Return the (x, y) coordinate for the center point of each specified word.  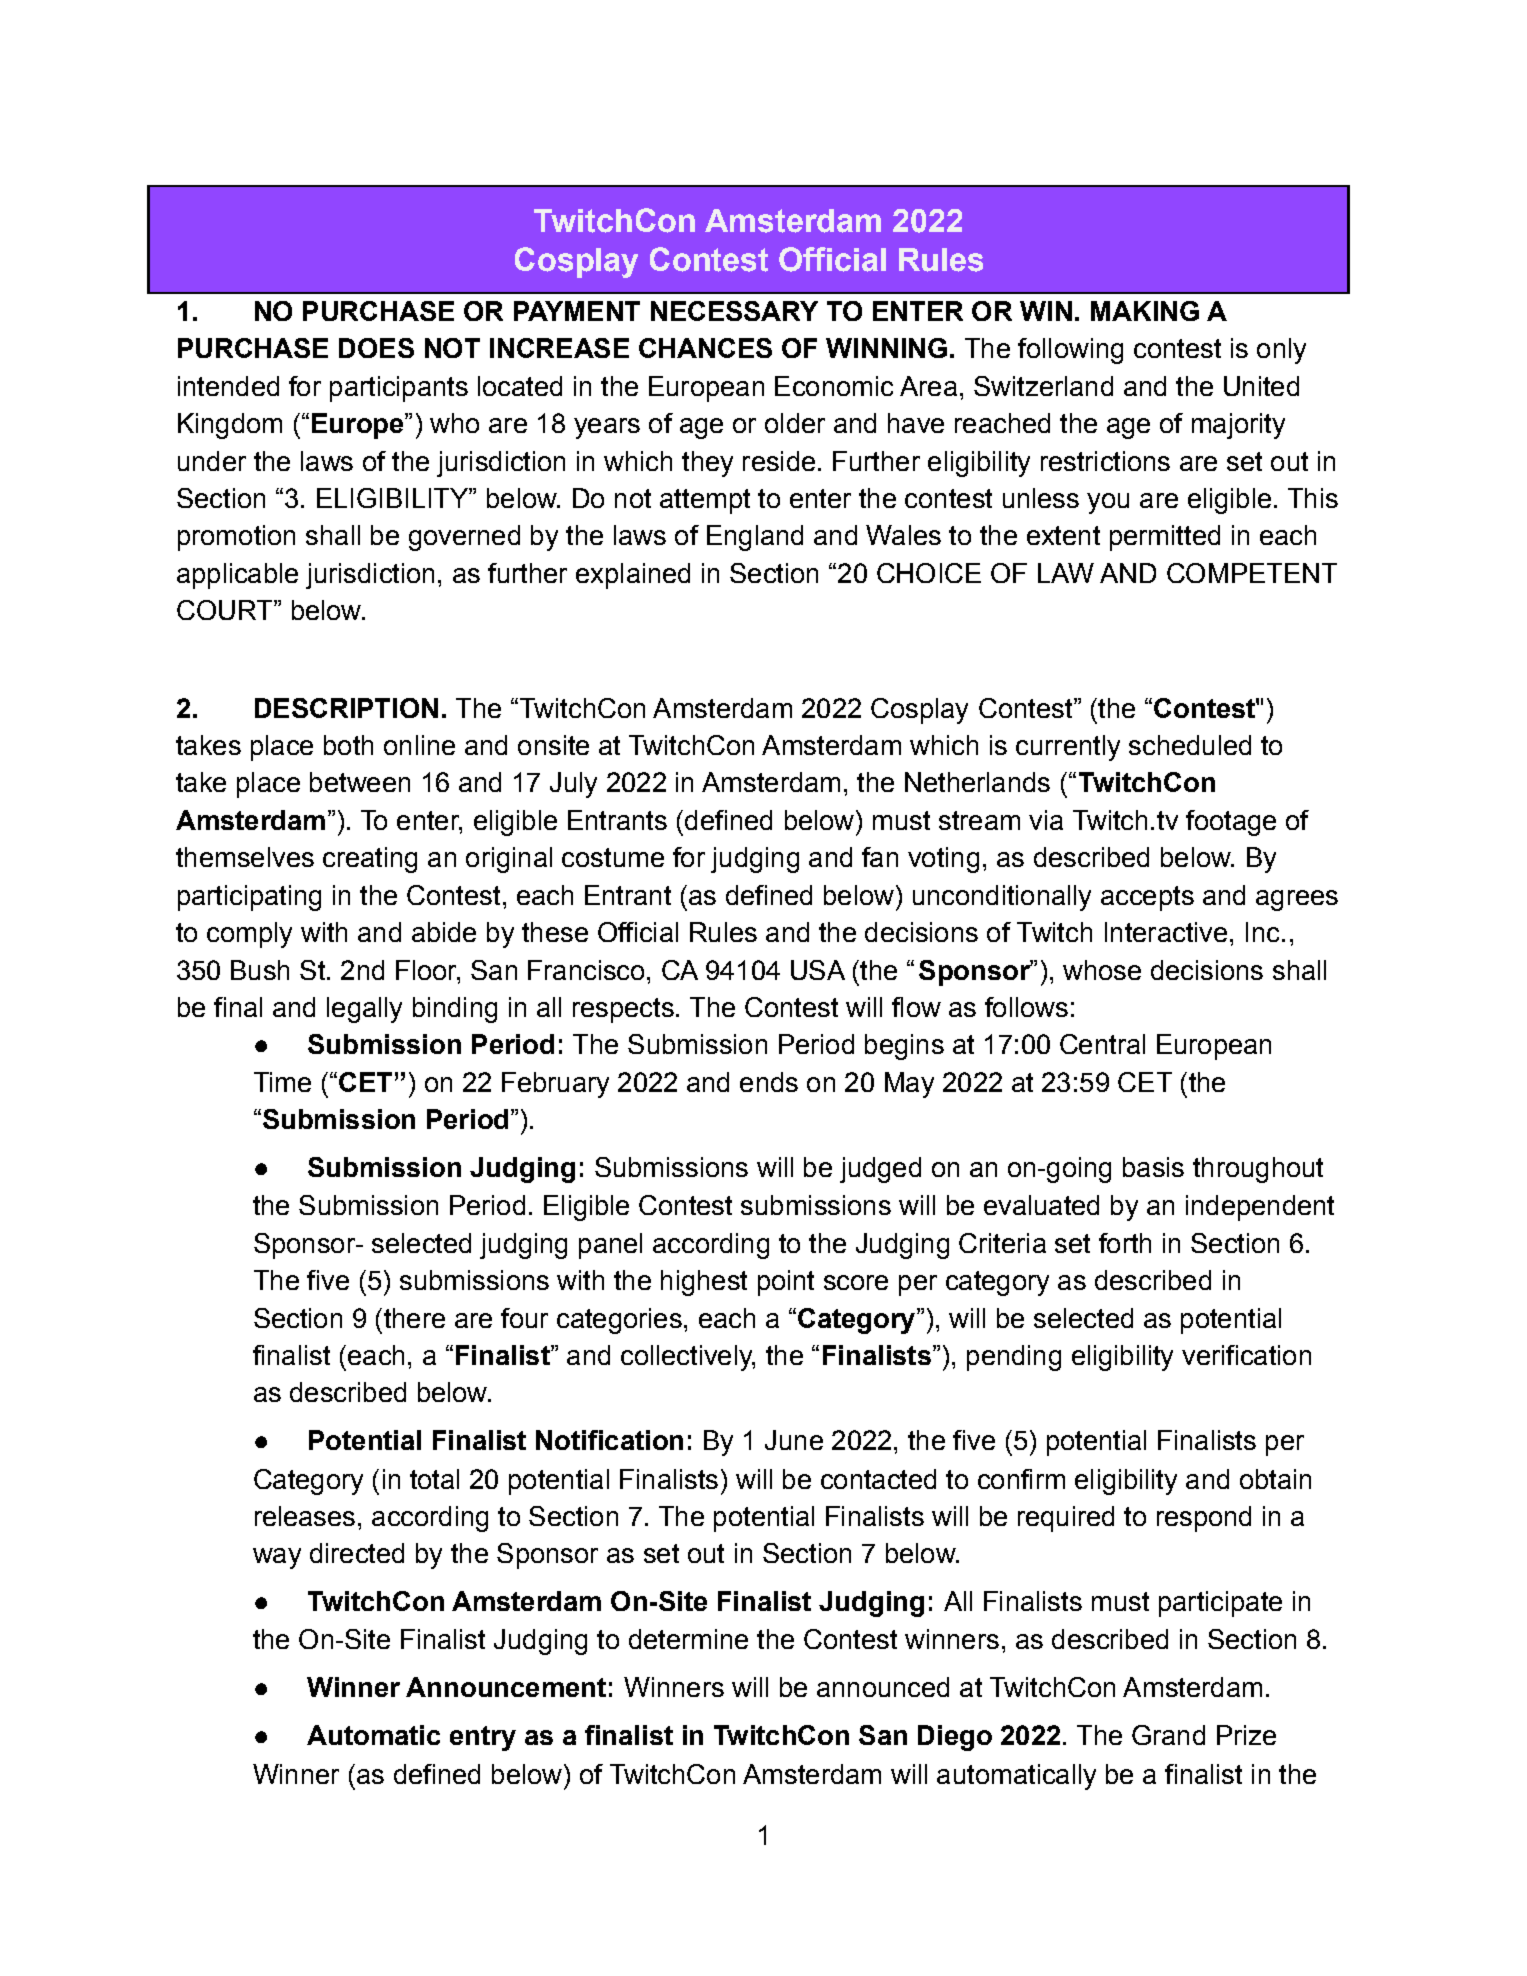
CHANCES (705, 348)
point (786, 1283)
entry (483, 1738)
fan (880, 857)
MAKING (1145, 311)
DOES (376, 348)
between (360, 782)
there (414, 1318)
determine (688, 1639)
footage (1231, 823)
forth (1125, 1243)
